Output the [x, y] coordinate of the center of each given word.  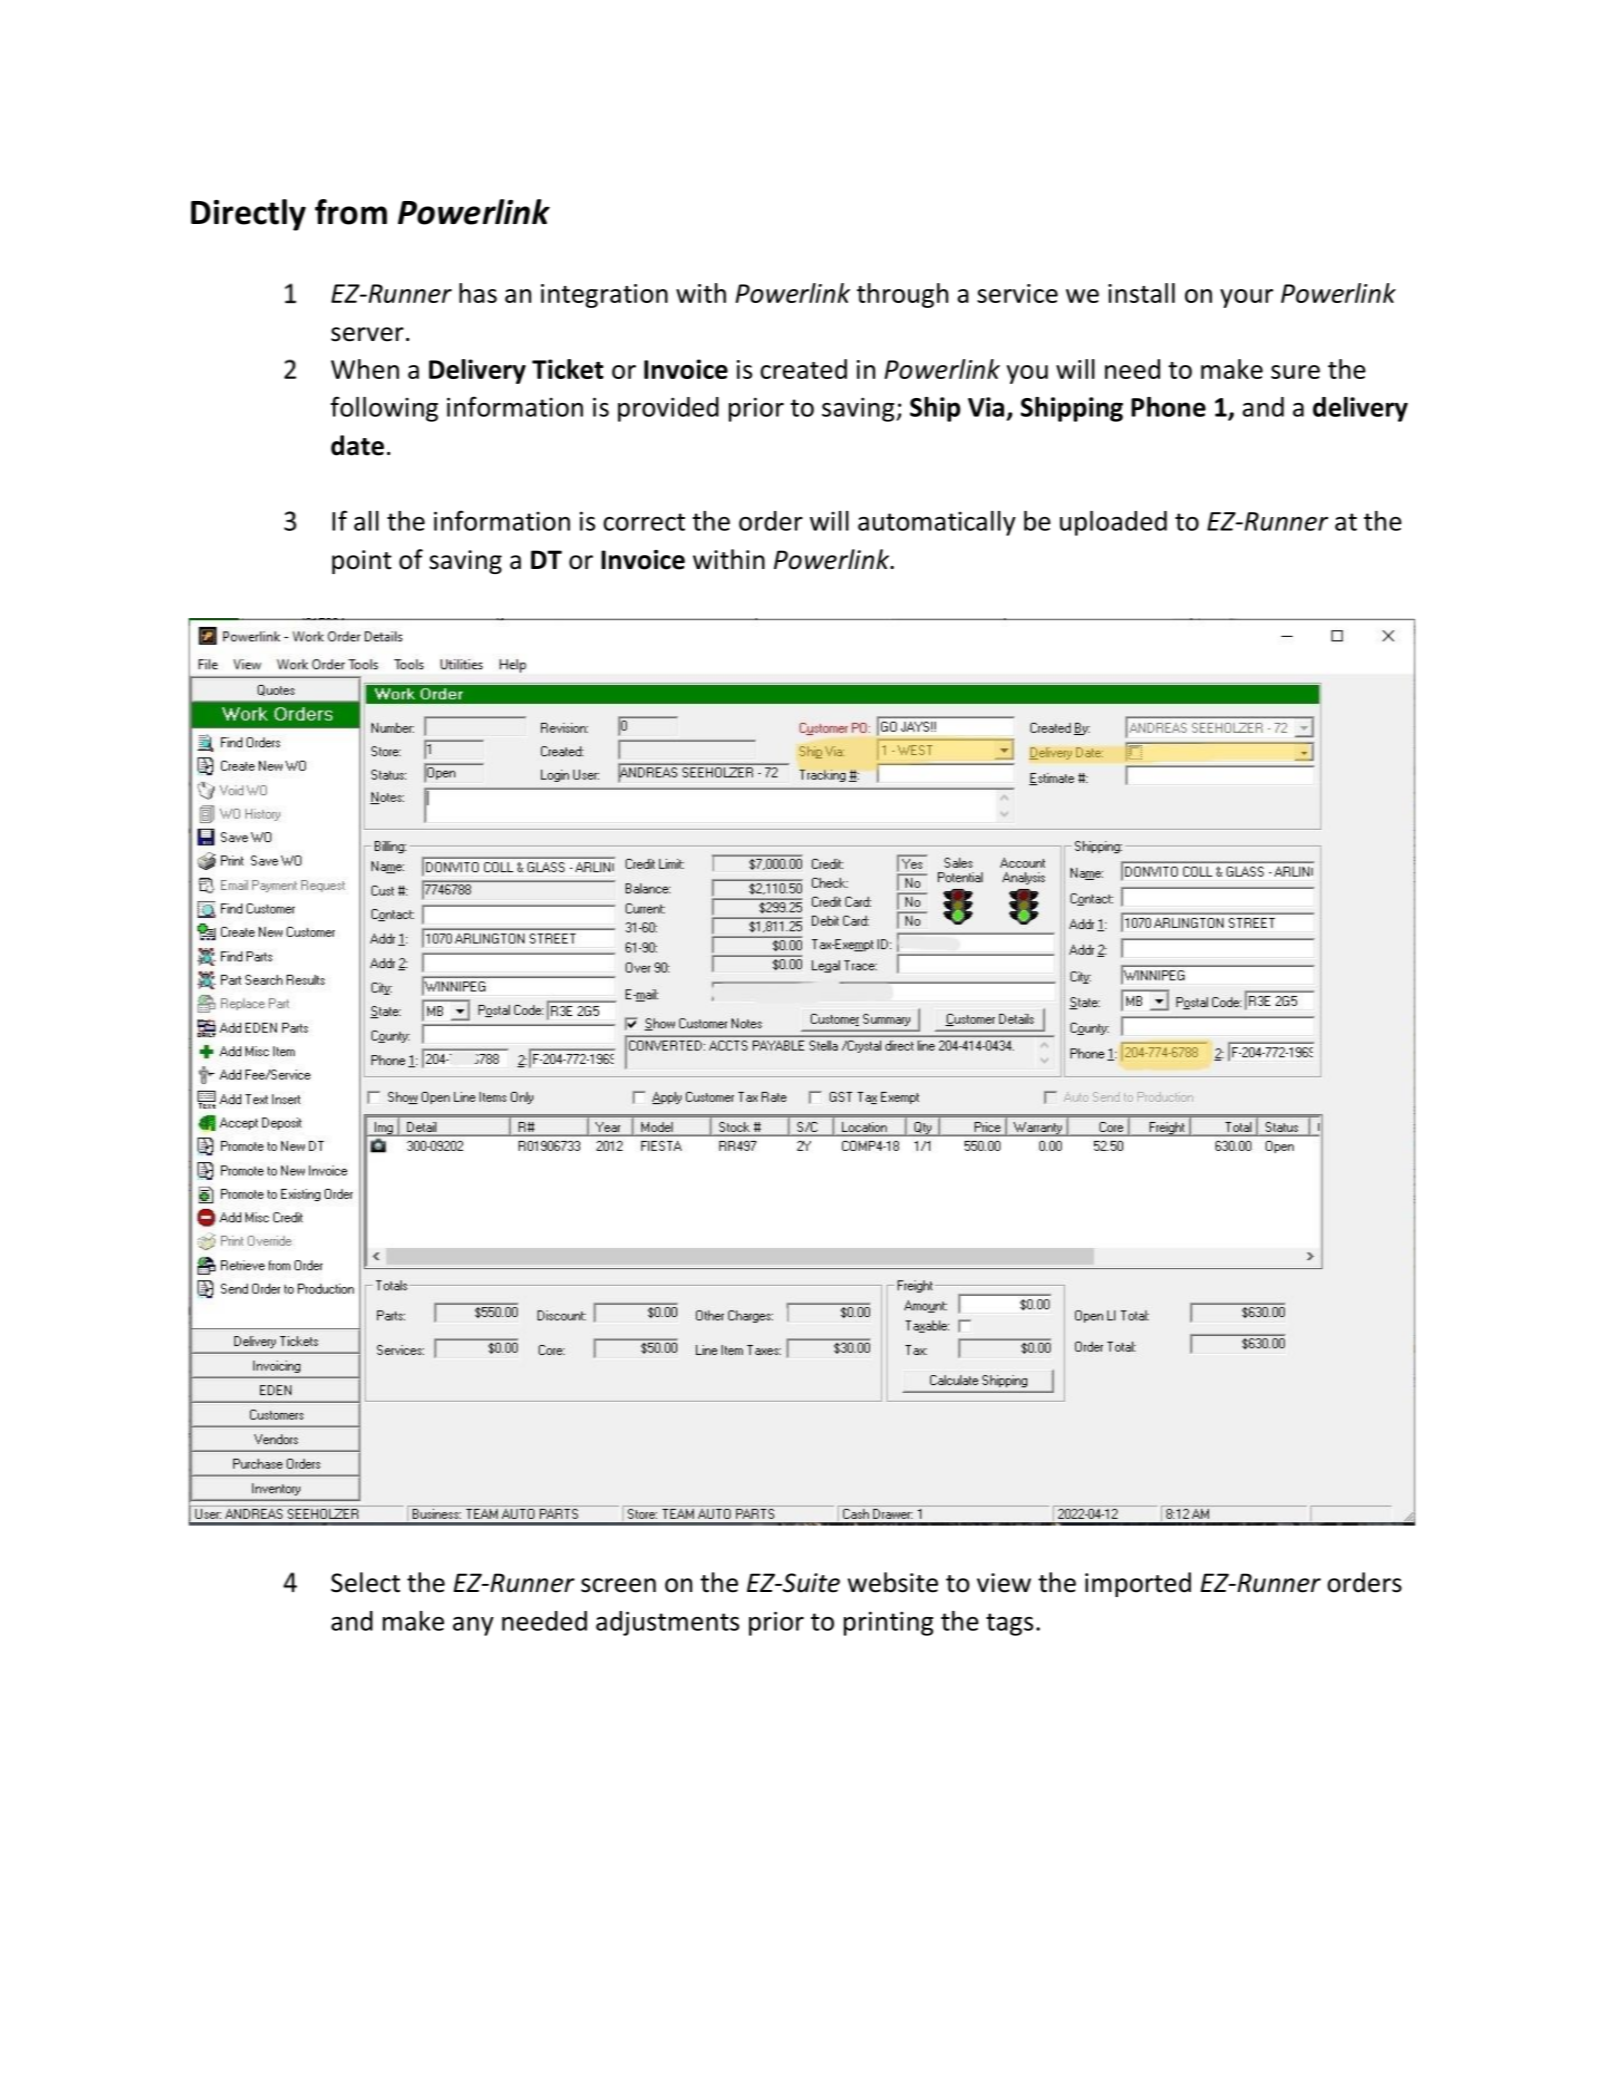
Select [365, 1582]
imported [1138, 1584]
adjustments [667, 1623]
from [351, 212]
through [902, 295]
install [1141, 293]
